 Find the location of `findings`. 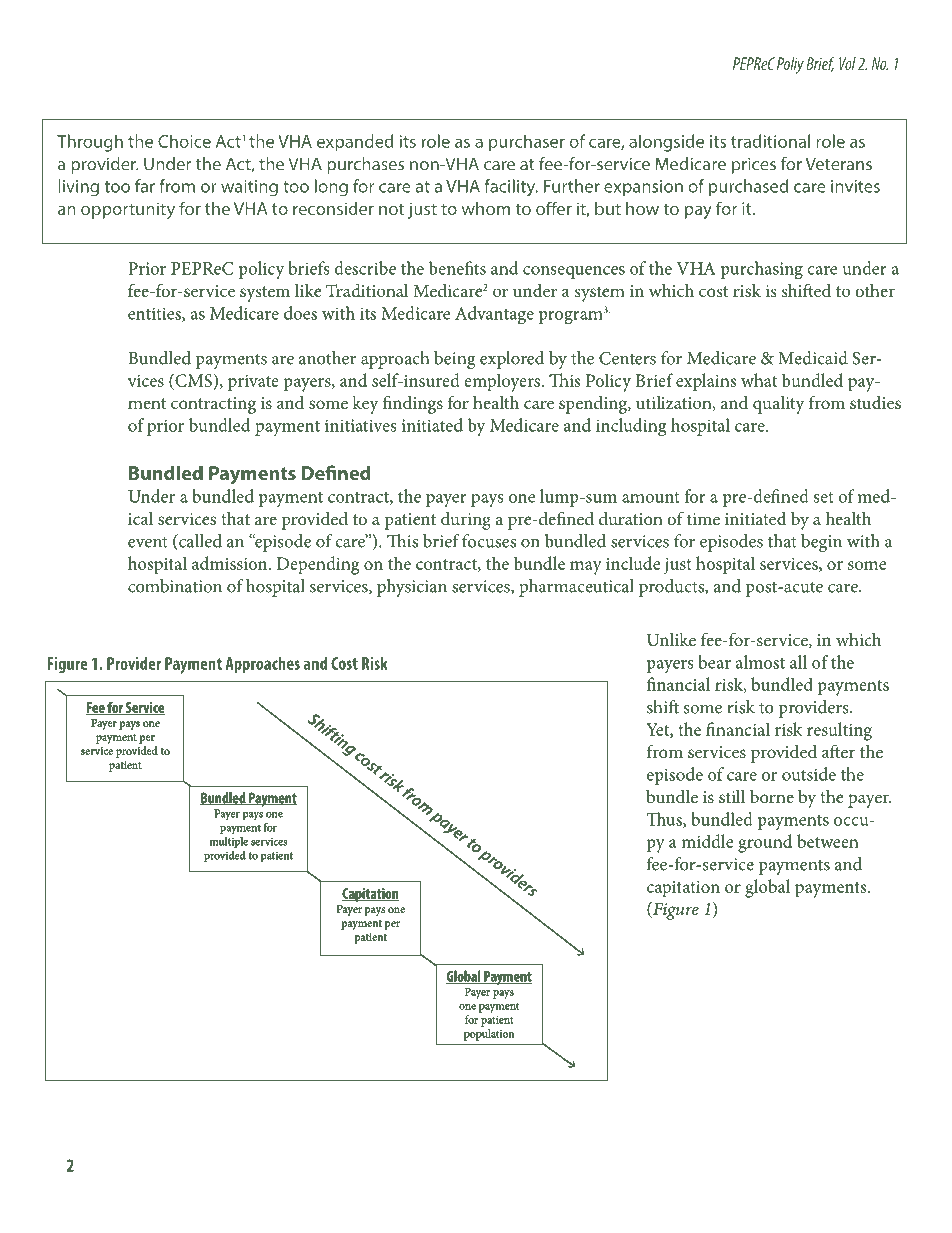

findings is located at coordinates (413, 404).
